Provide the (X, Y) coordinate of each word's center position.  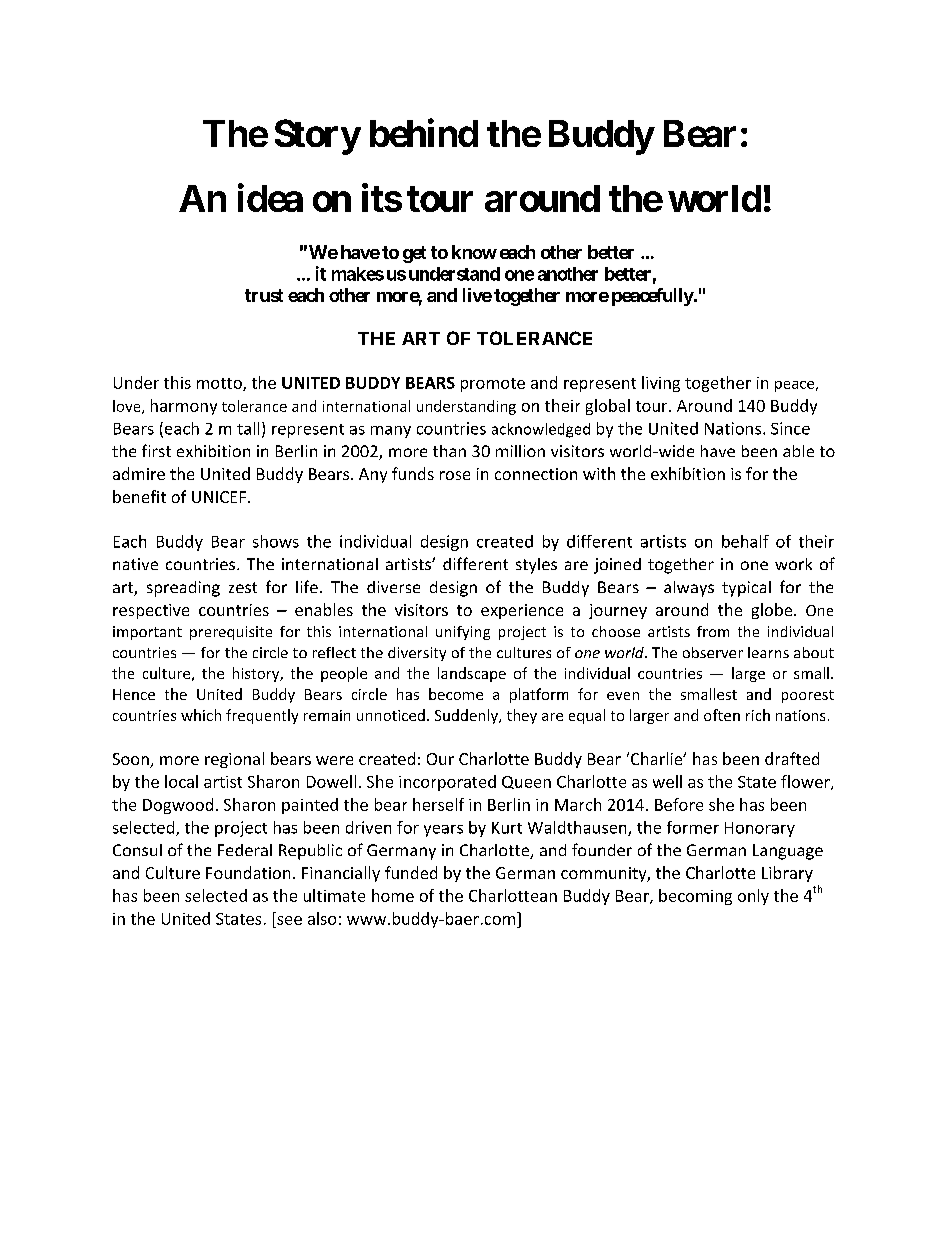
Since (790, 428)
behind (424, 133)
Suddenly (467, 716)
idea (270, 197)
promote (493, 385)
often (722, 715)
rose (455, 475)
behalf (745, 541)
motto (220, 384)
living (661, 384)
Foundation (248, 872)
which (201, 715)
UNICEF (219, 497)
